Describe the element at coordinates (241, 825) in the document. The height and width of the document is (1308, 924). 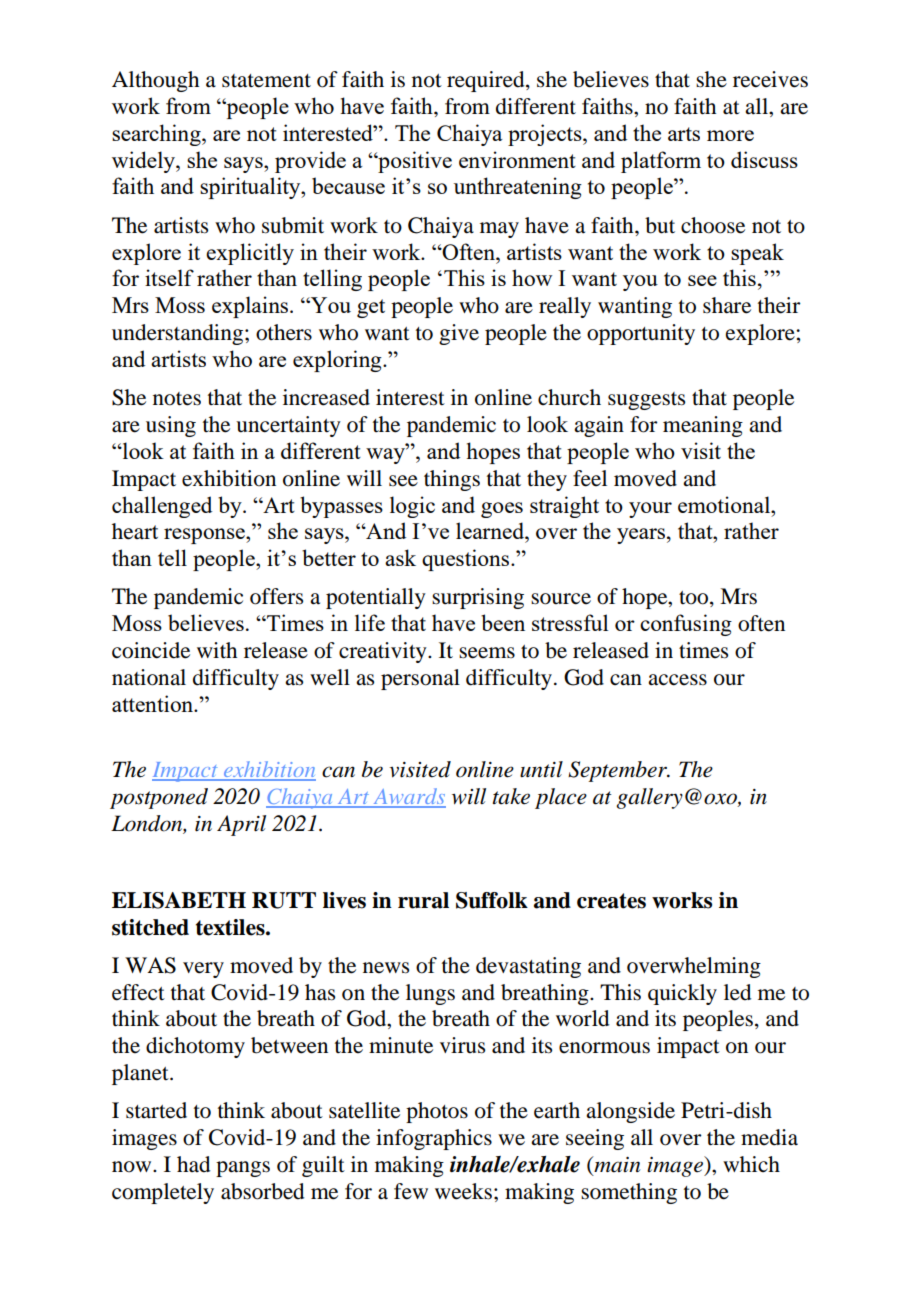
I see `April` at that location.
